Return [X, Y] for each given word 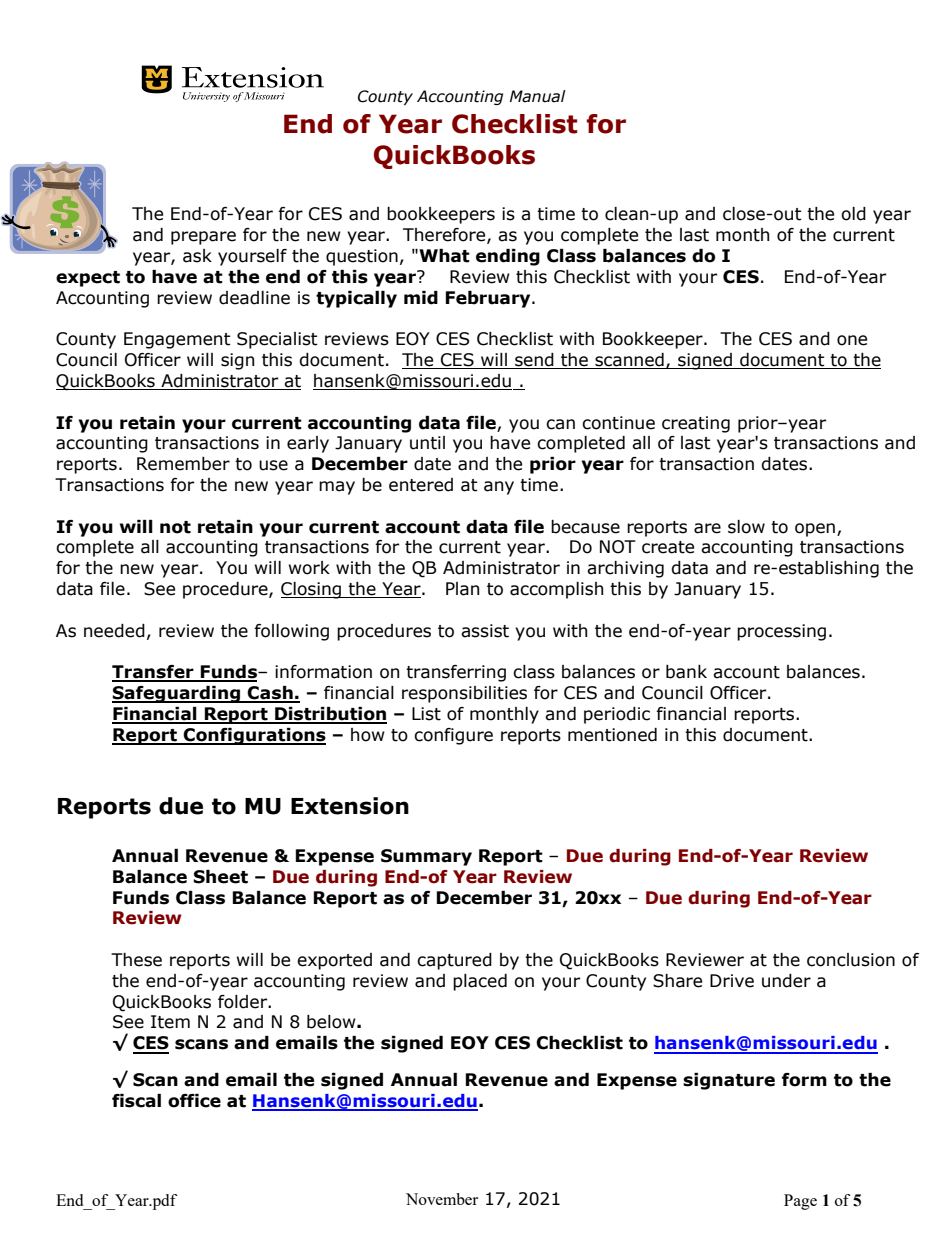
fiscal [136, 1101]
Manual [538, 96]
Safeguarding [177, 694]
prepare [203, 238]
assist [485, 631]
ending [508, 257]
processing [781, 632]
